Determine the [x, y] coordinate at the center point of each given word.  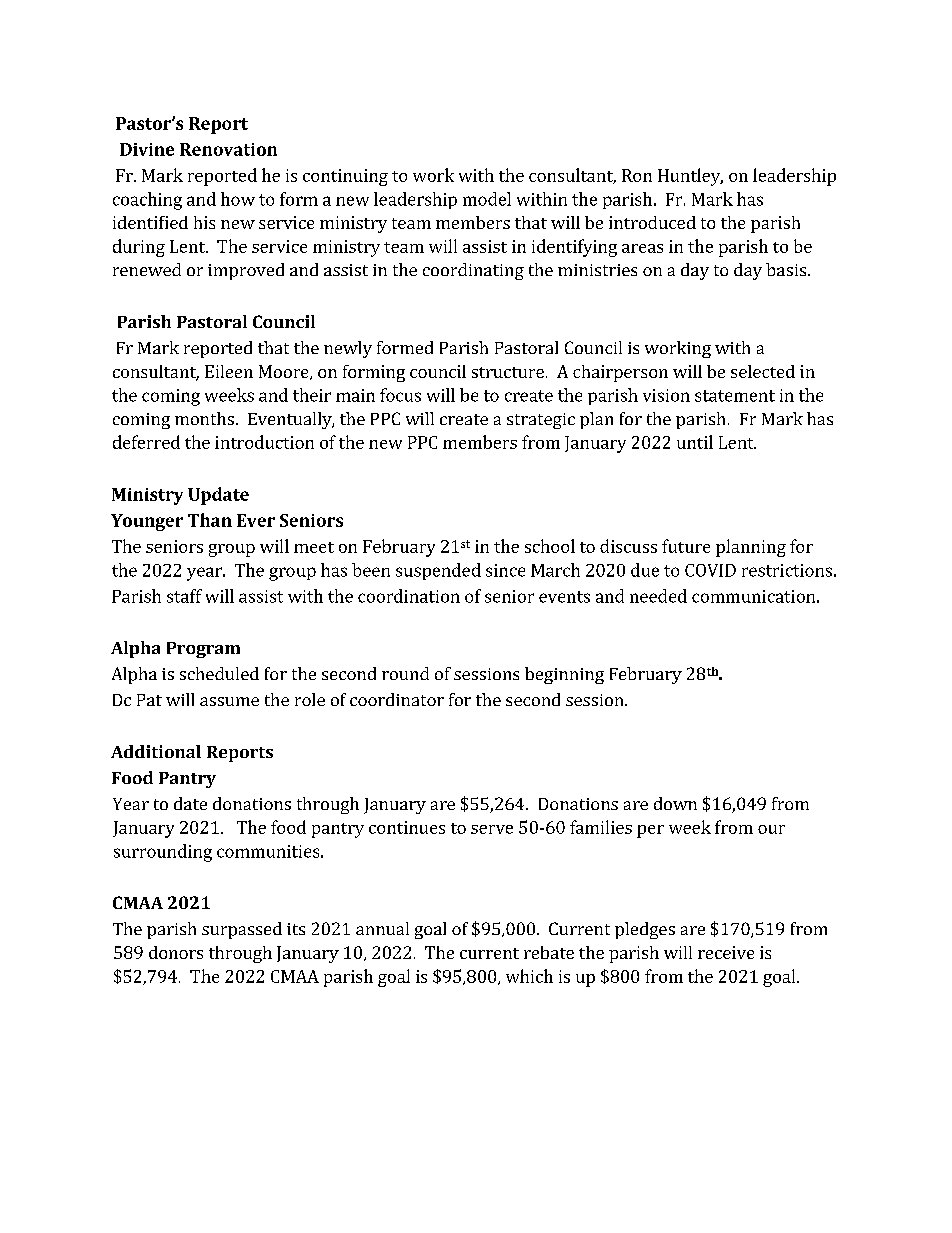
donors [176, 952]
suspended [438, 571]
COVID [710, 570]
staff [184, 596]
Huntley [690, 177]
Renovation [228, 149]
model [487, 199]
